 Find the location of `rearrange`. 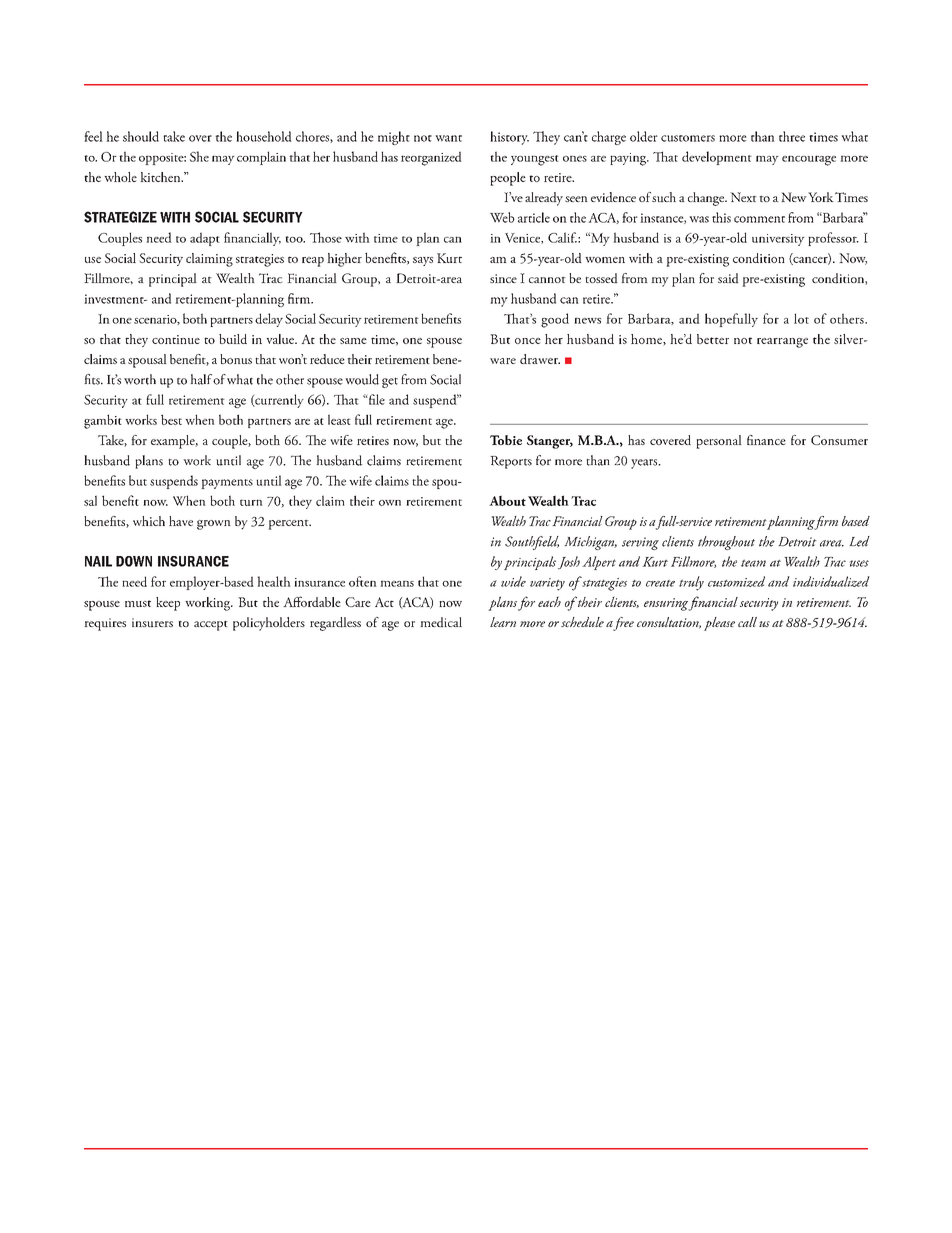

rearrange is located at coordinates (782, 343).
